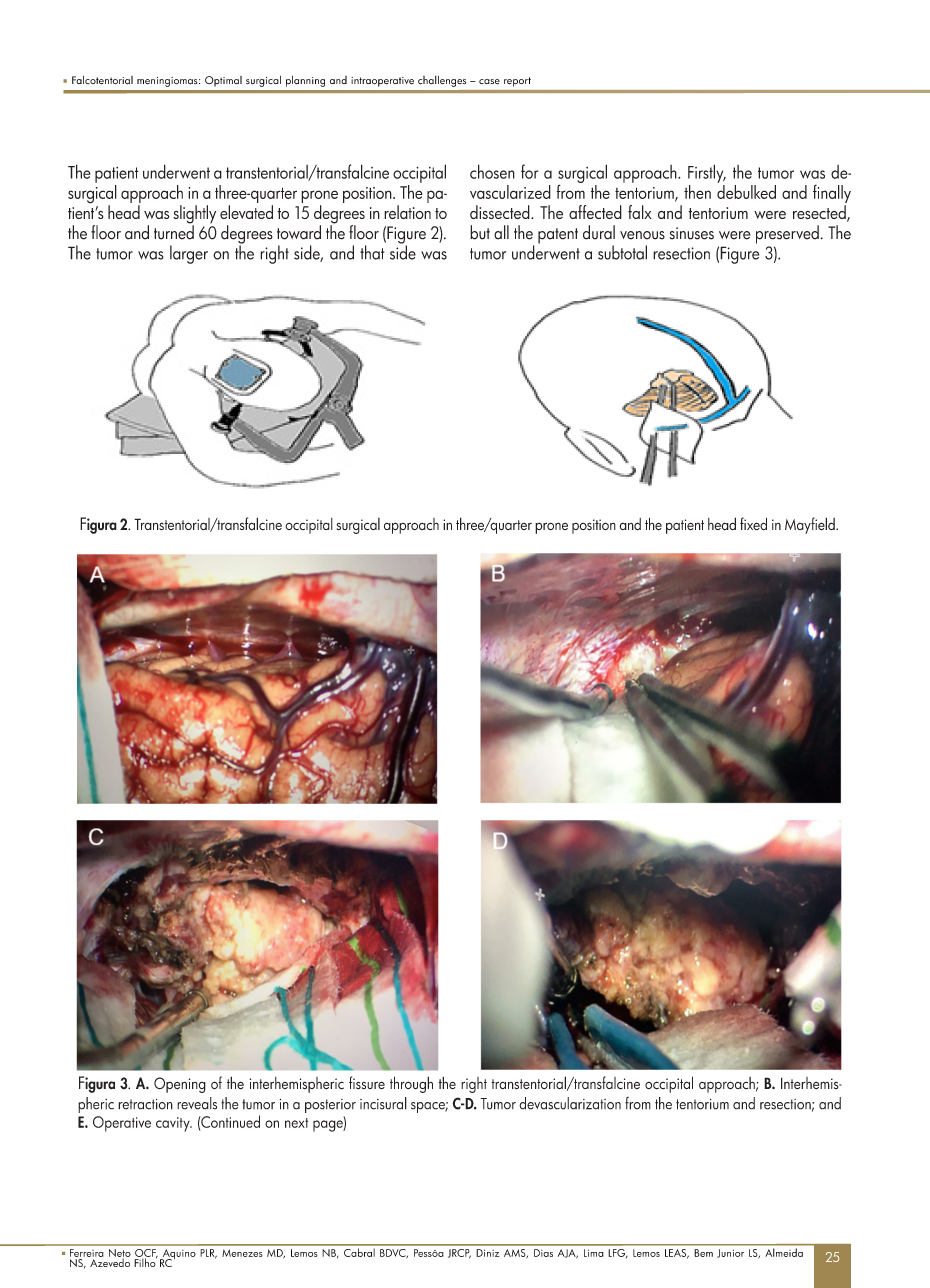  Describe the element at coordinates (707, 173) in the screenshot. I see `Firstly` at that location.
